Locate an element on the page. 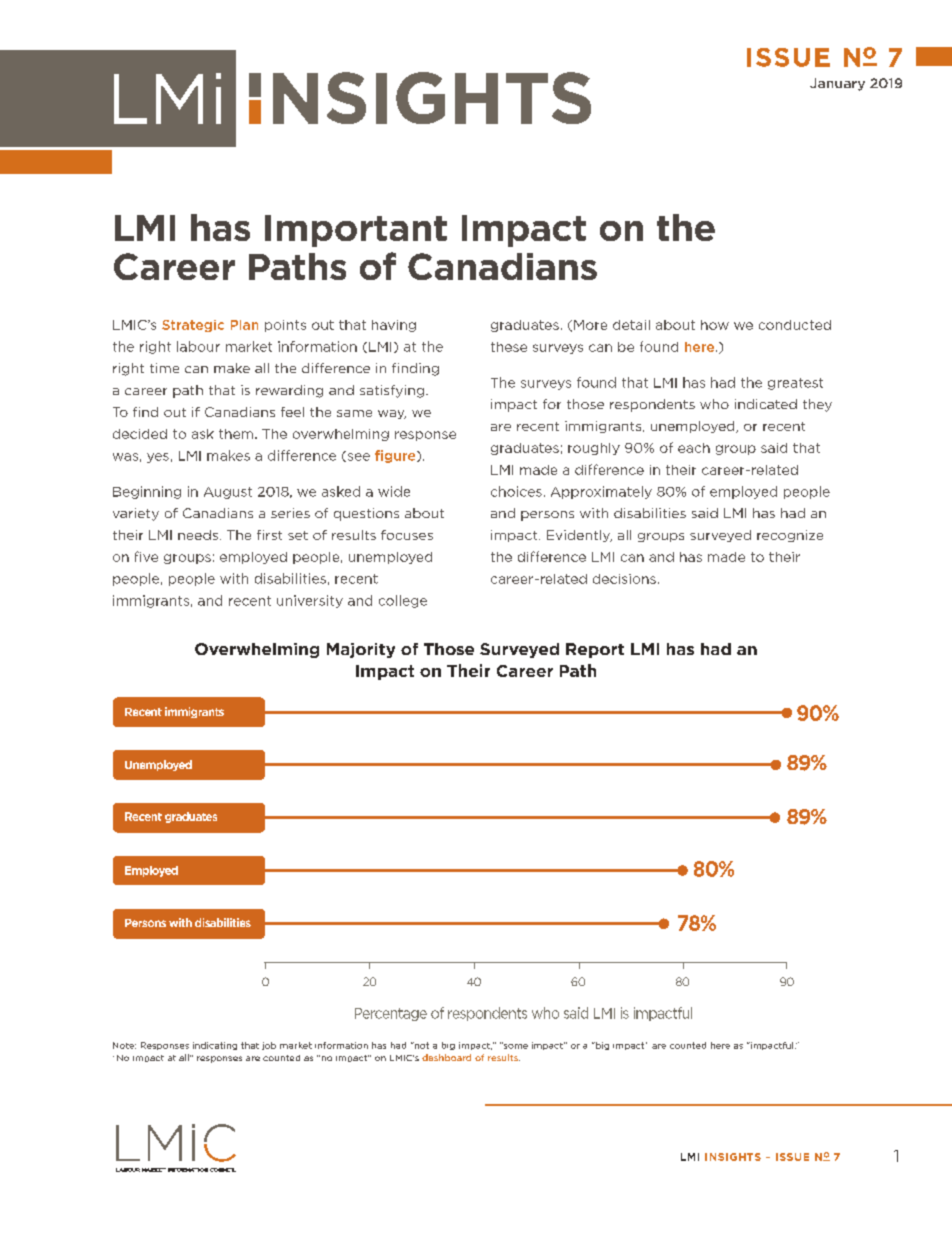 The width and height of the image is (952, 1233). having is located at coordinates (394, 326).
